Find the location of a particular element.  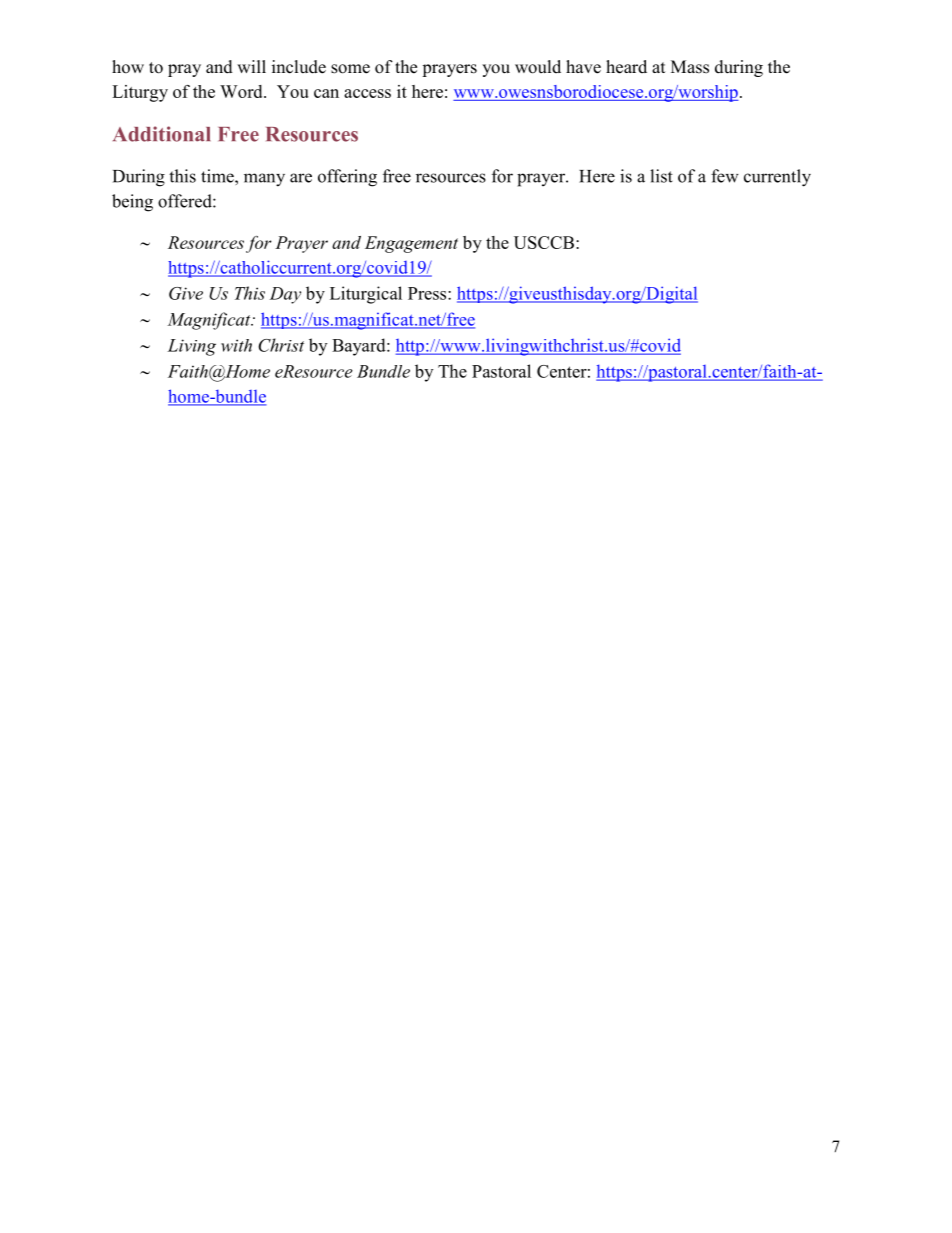

Engagement is located at coordinates (411, 244).
